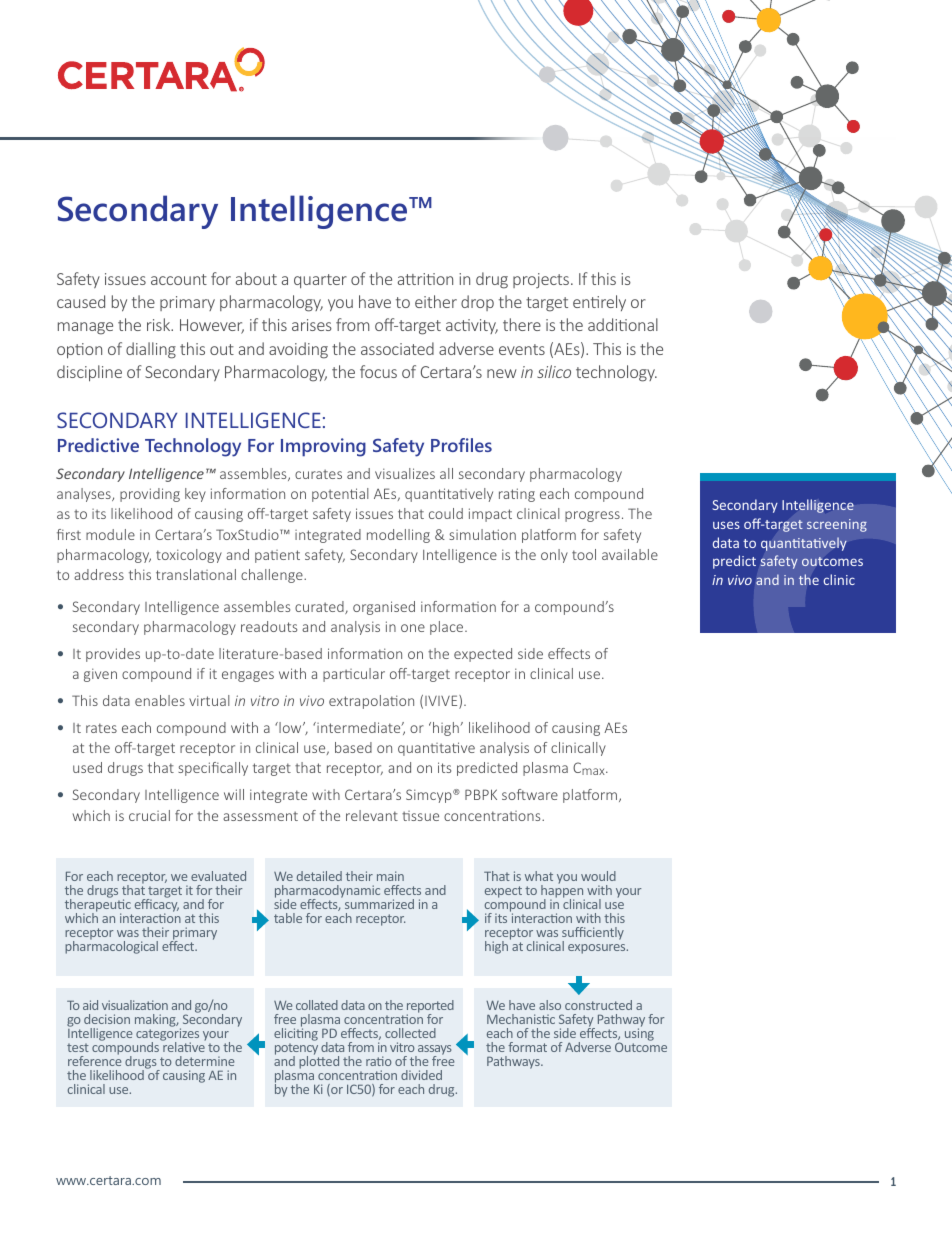  What do you see at coordinates (390, 876) in the document?
I see `main` at bounding box center [390, 876].
